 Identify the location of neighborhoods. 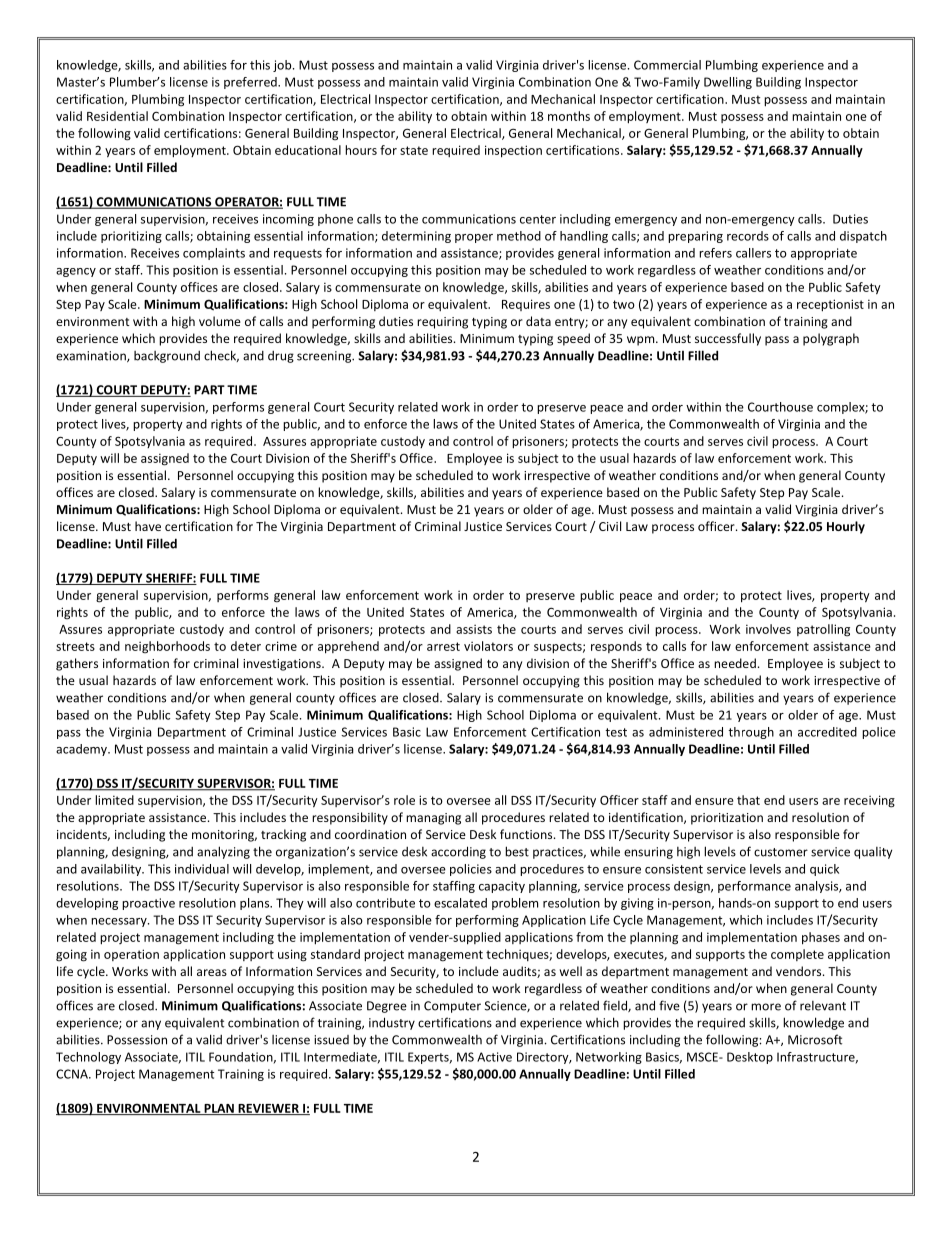
(167, 647).
